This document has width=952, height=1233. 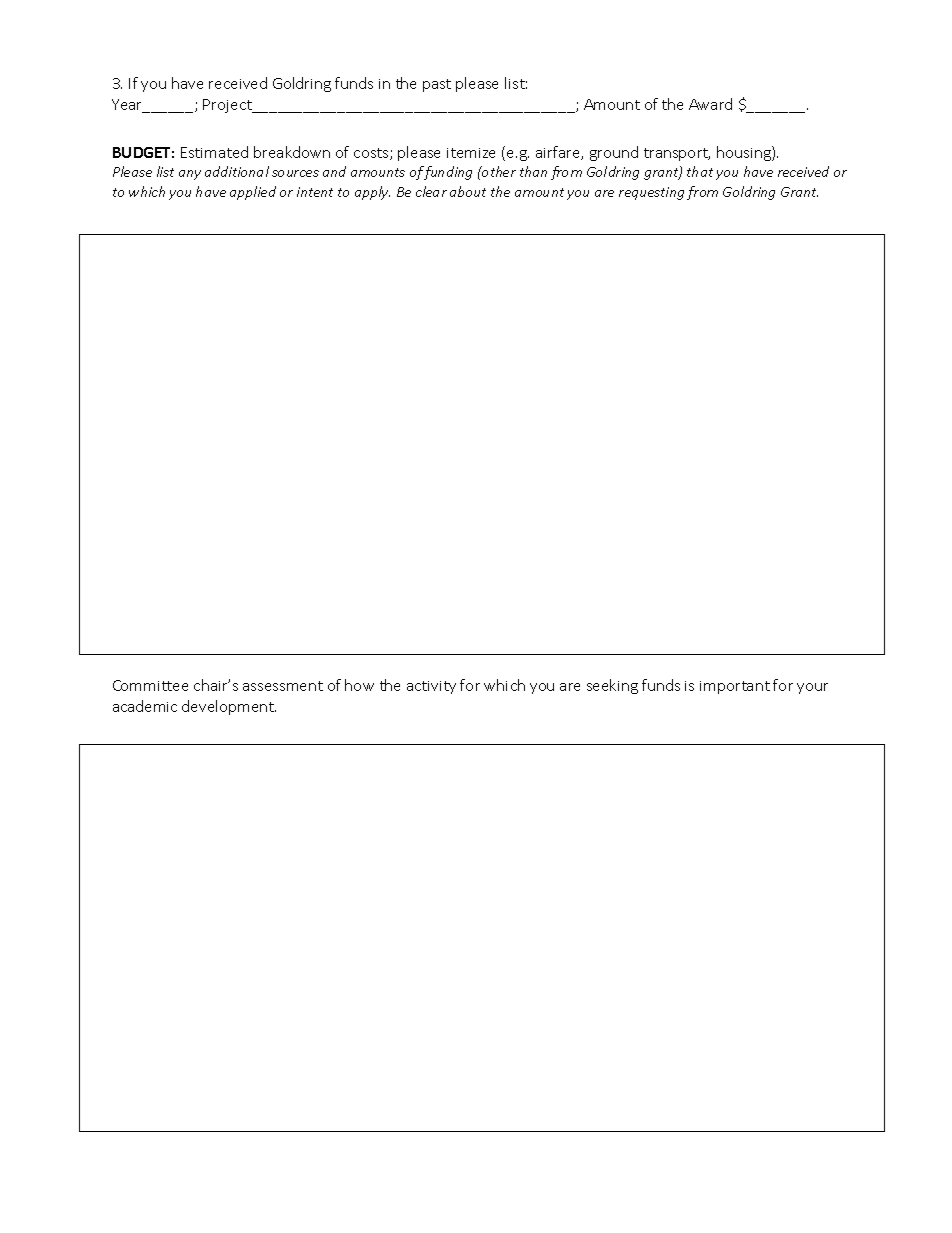 I want to click on activity, so click(x=431, y=687).
